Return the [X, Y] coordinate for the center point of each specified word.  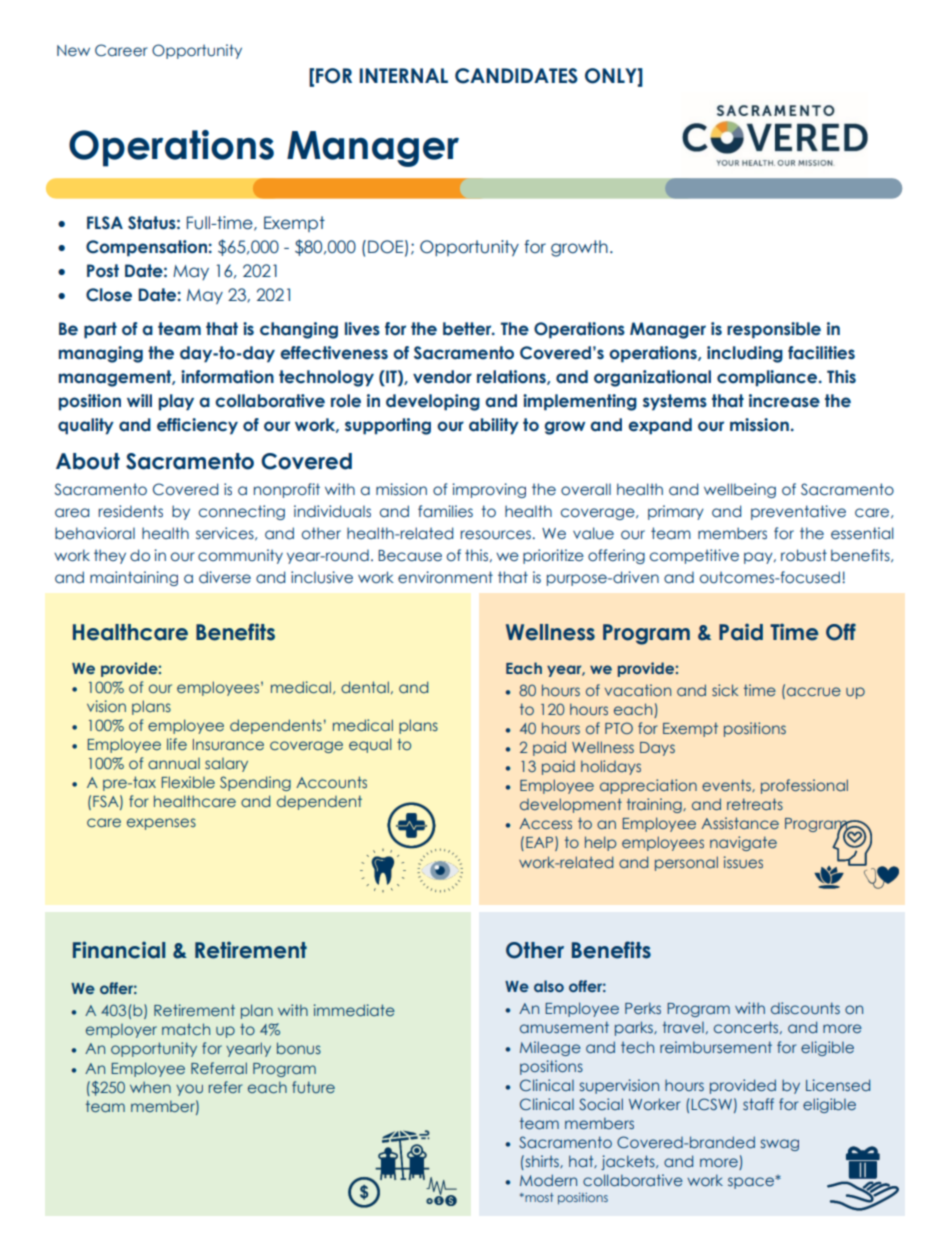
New [73, 51]
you [189, 1090]
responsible [774, 330]
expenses [161, 824]
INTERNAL [403, 75]
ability [494, 426]
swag [780, 1145]
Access [545, 823]
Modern [548, 1180]
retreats [755, 804]
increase [784, 401]
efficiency [197, 426]
